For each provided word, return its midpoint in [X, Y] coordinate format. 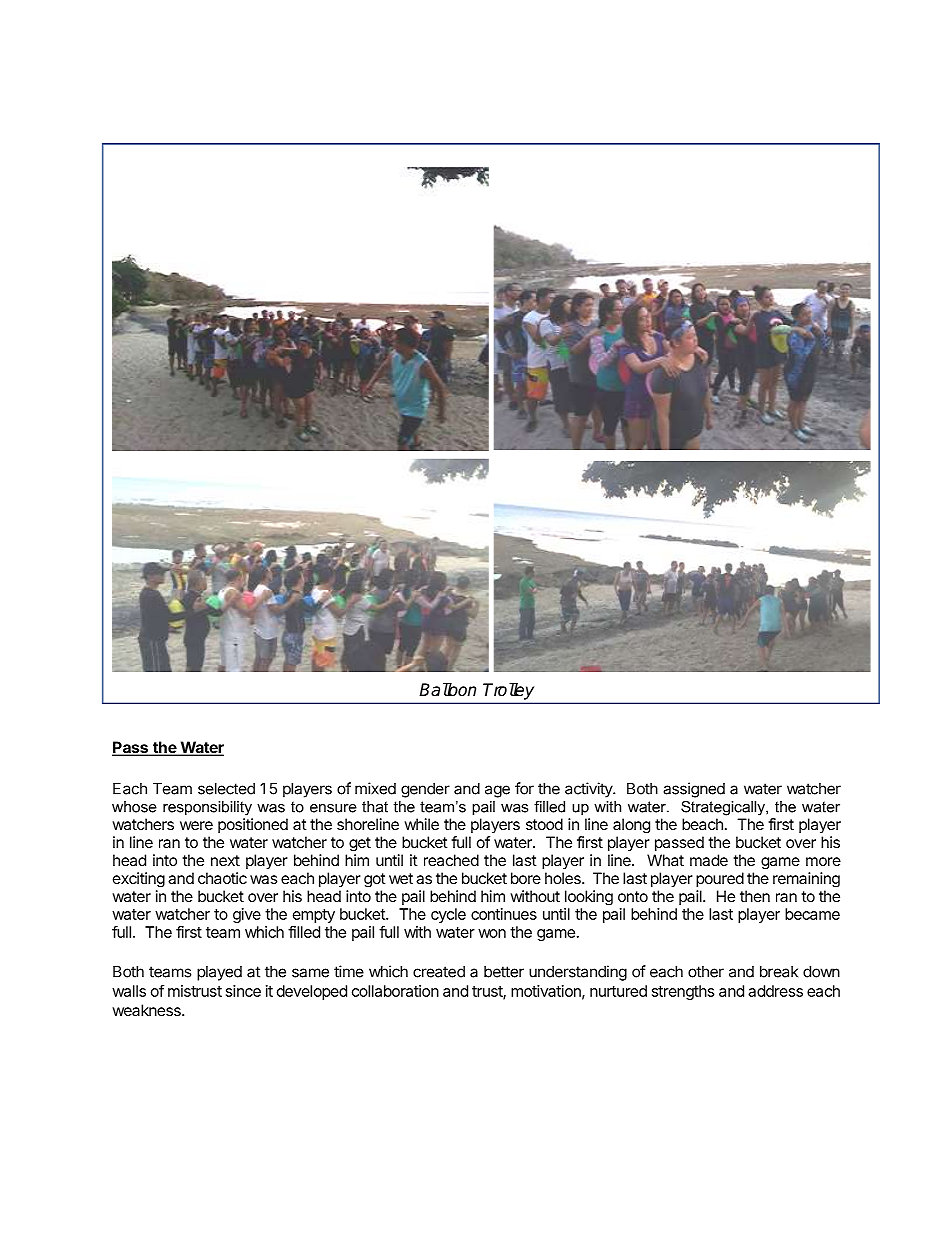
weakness [147, 1010]
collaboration [395, 991]
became [812, 914]
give [247, 915]
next [225, 860]
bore [526, 878]
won [492, 933]
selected [226, 789]
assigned [694, 790]
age [497, 791]
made [709, 860]
